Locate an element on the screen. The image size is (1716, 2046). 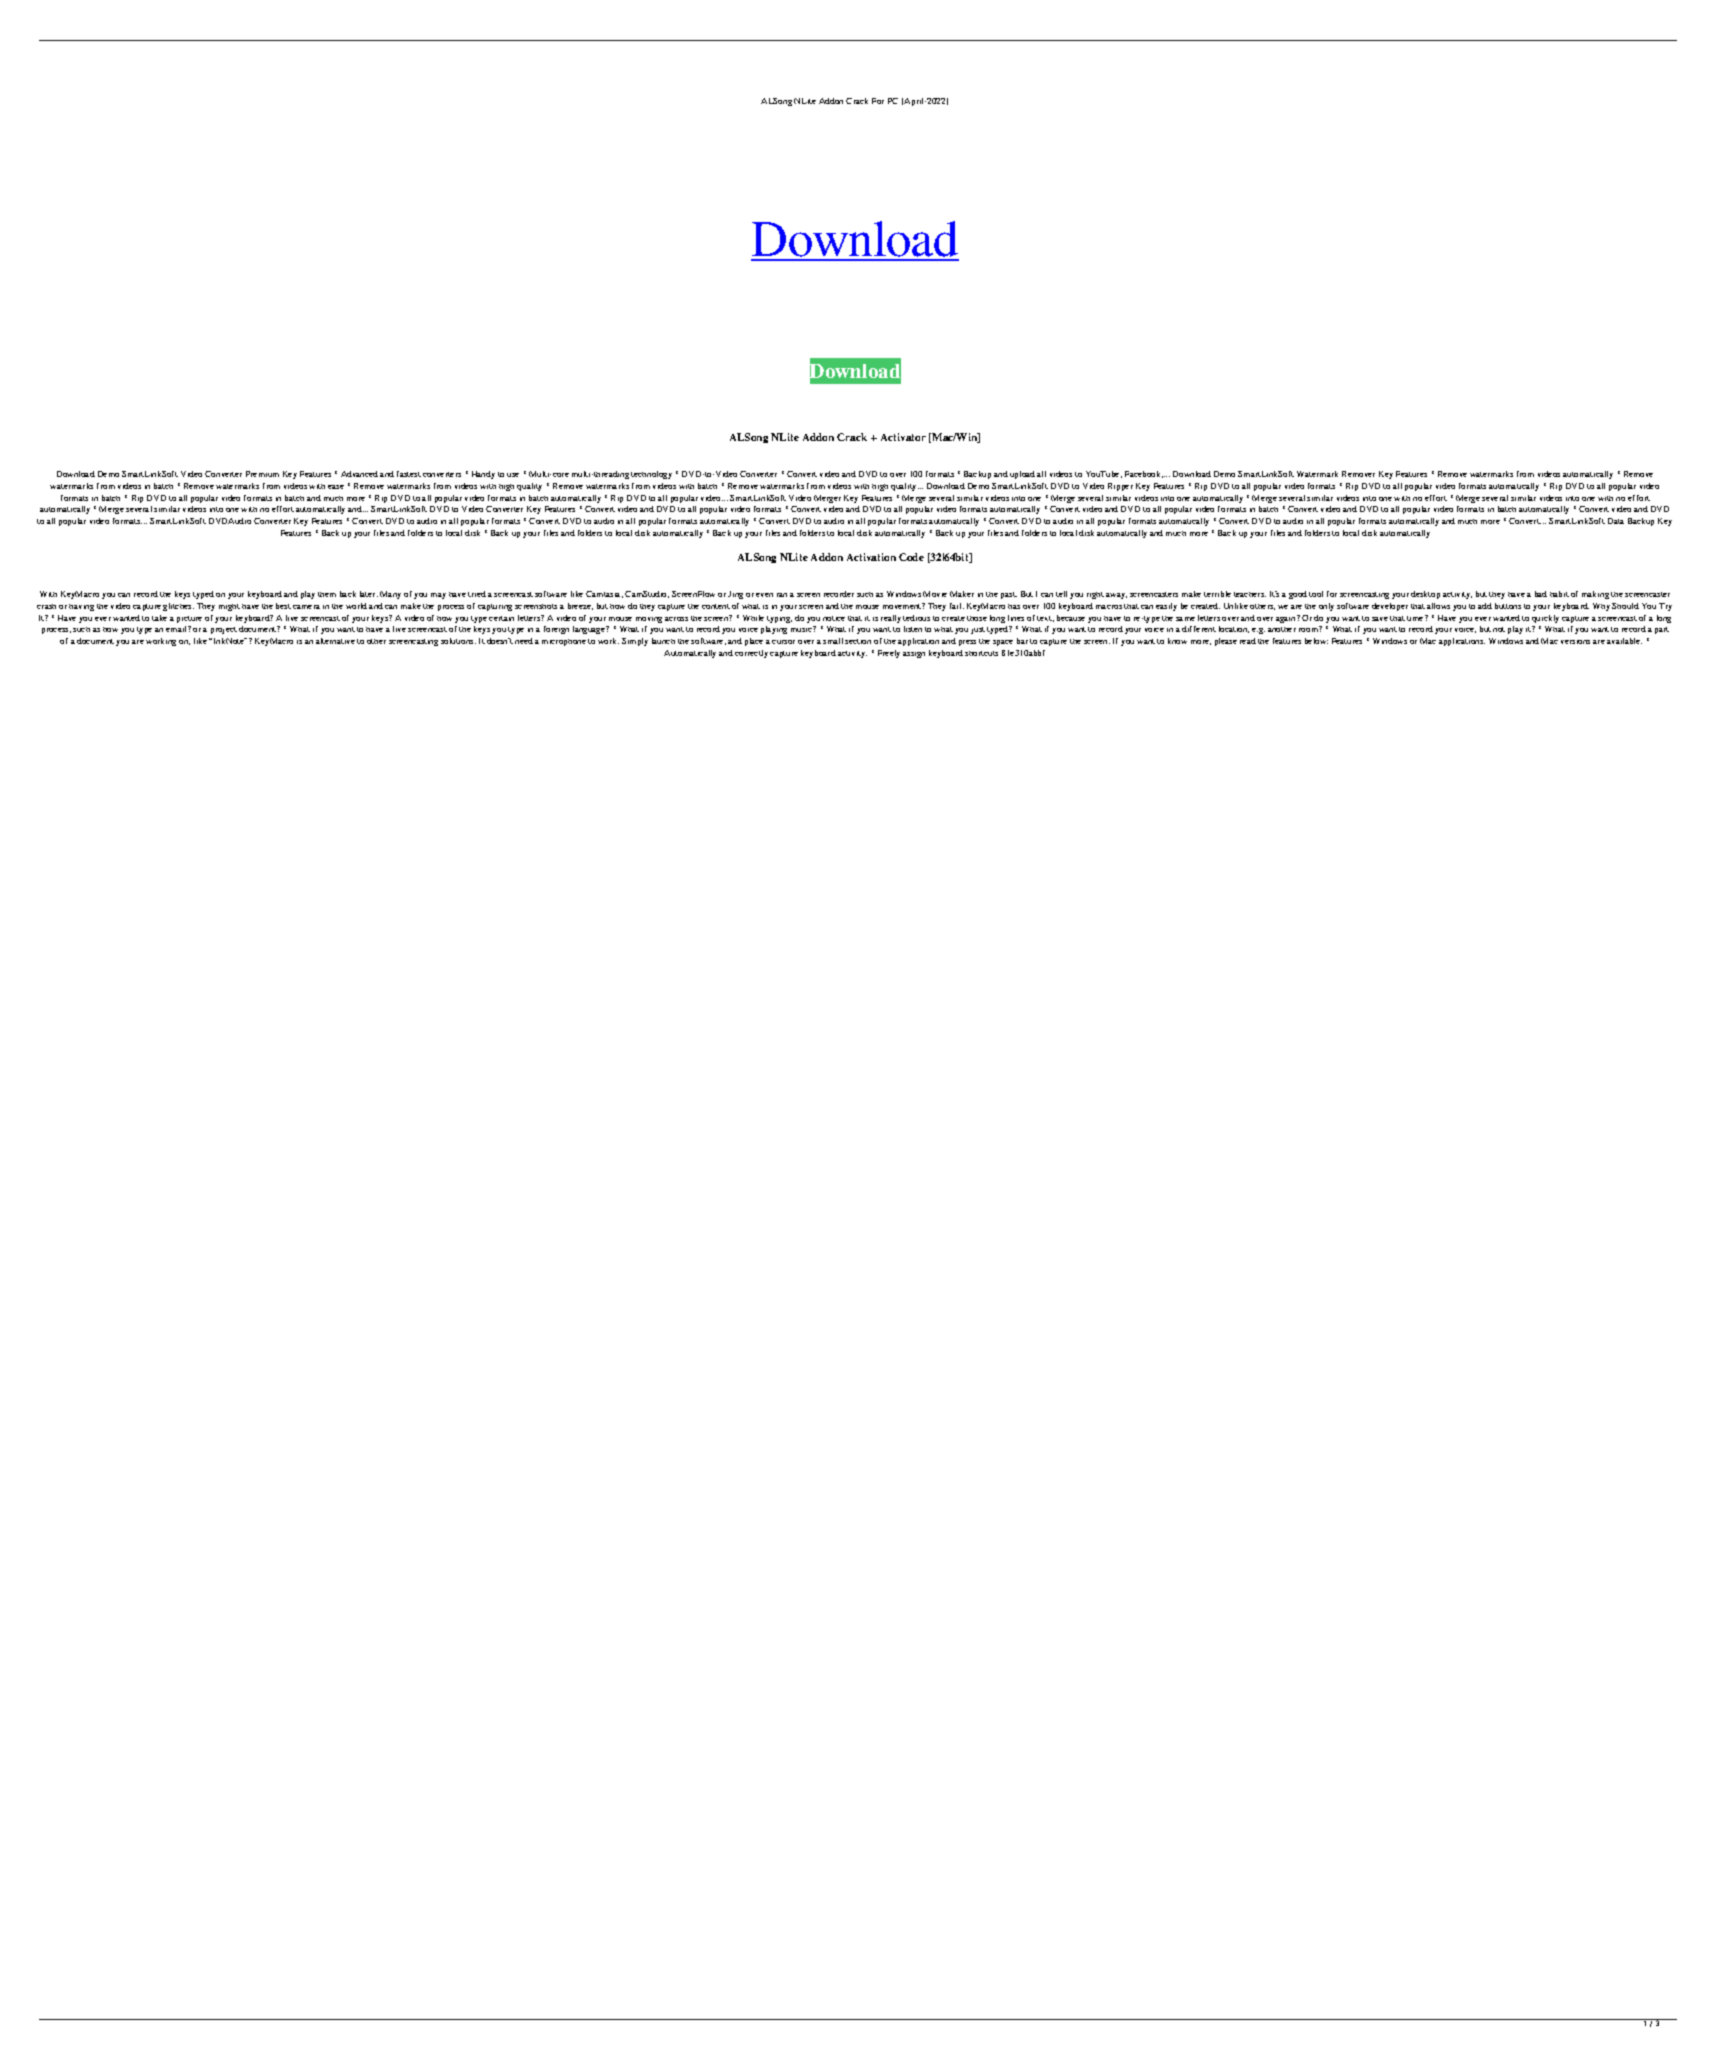
Facebook is located at coordinates (1144, 474).
